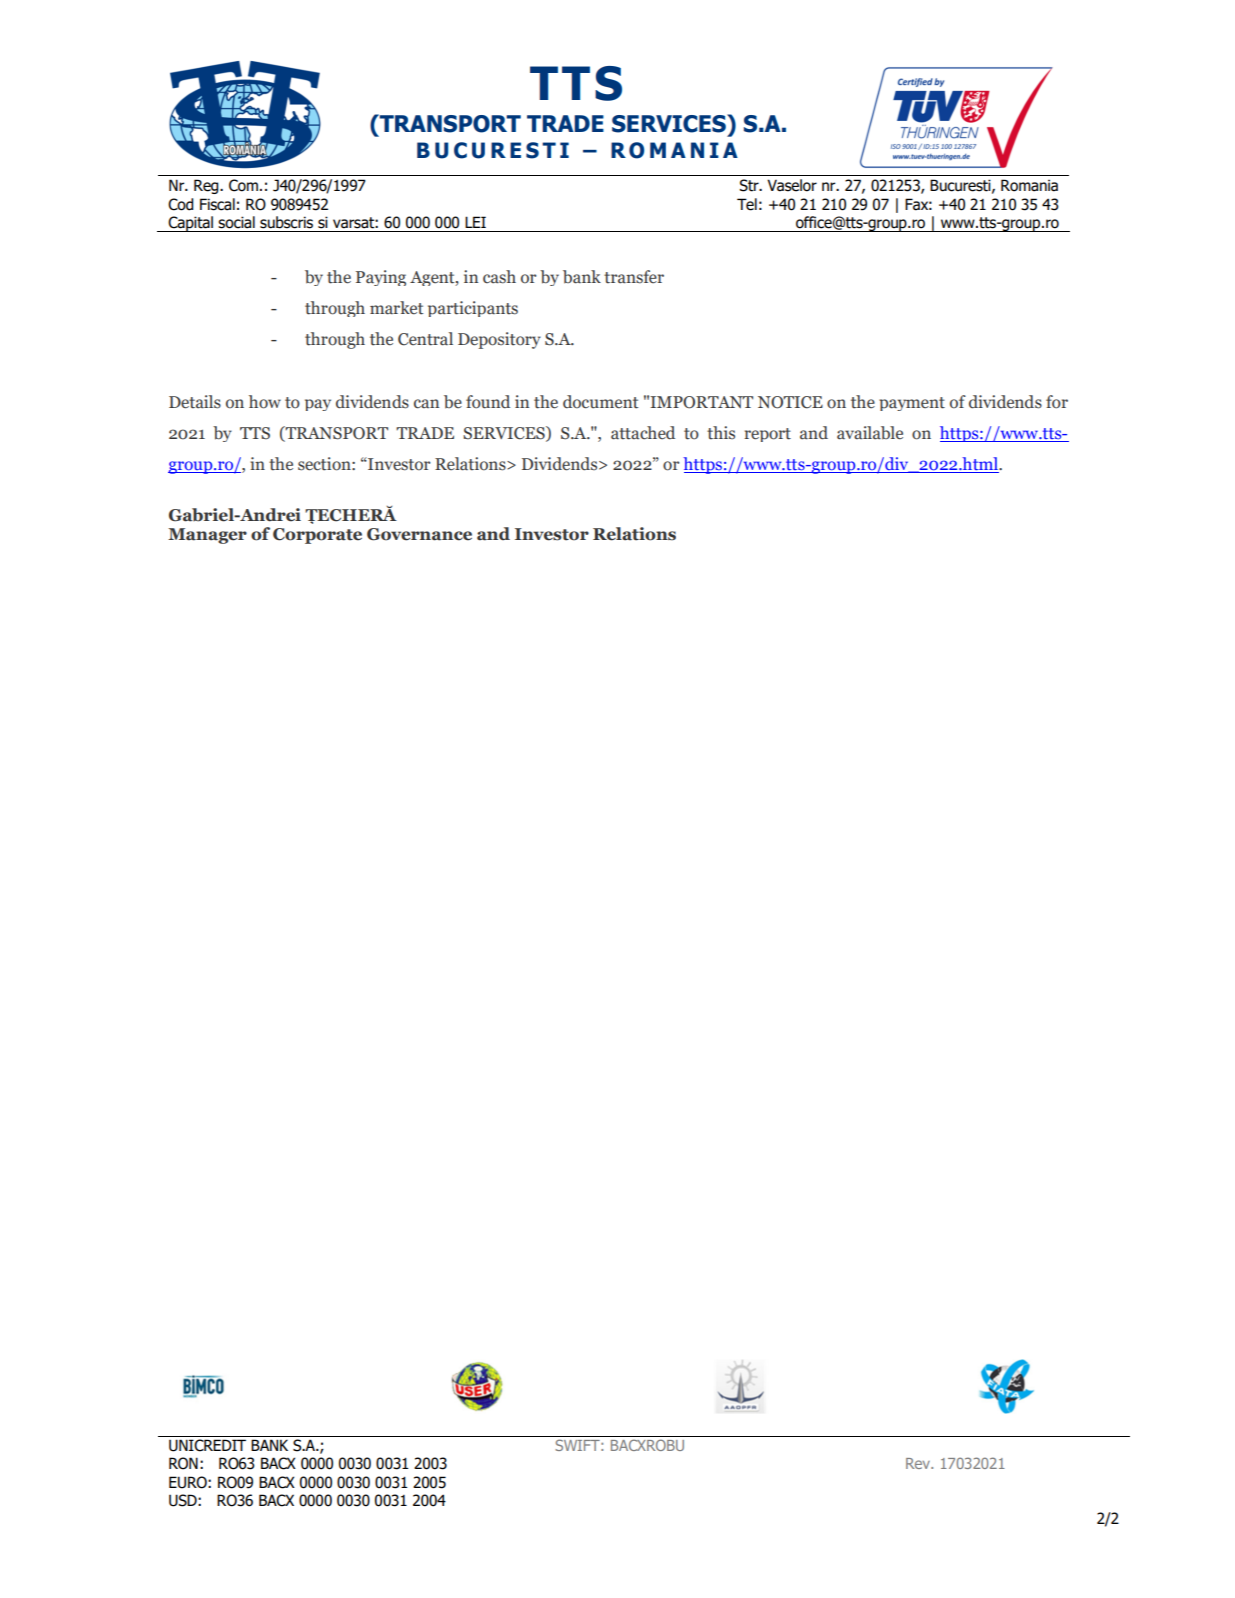 This page has width=1235, height=1598. Describe the element at coordinates (747, 204) in the page. I see `Tel` at that location.
